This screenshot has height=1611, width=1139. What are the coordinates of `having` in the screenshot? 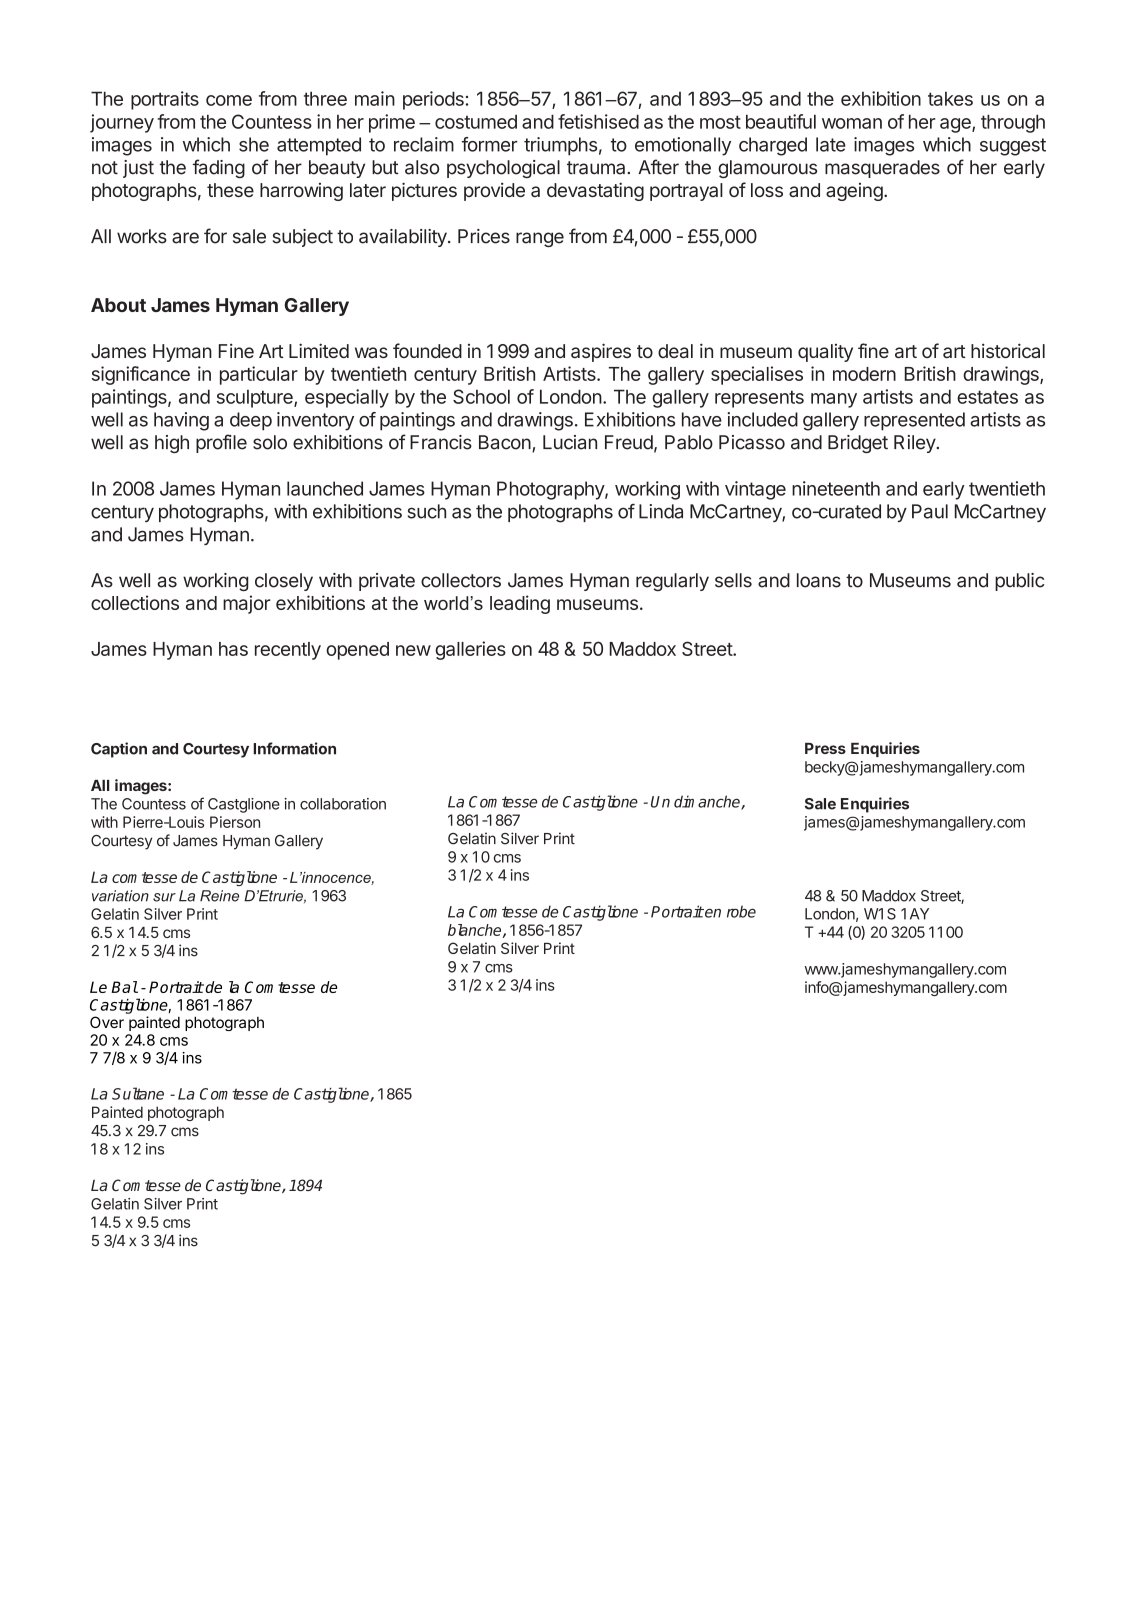 It's located at (181, 421).
